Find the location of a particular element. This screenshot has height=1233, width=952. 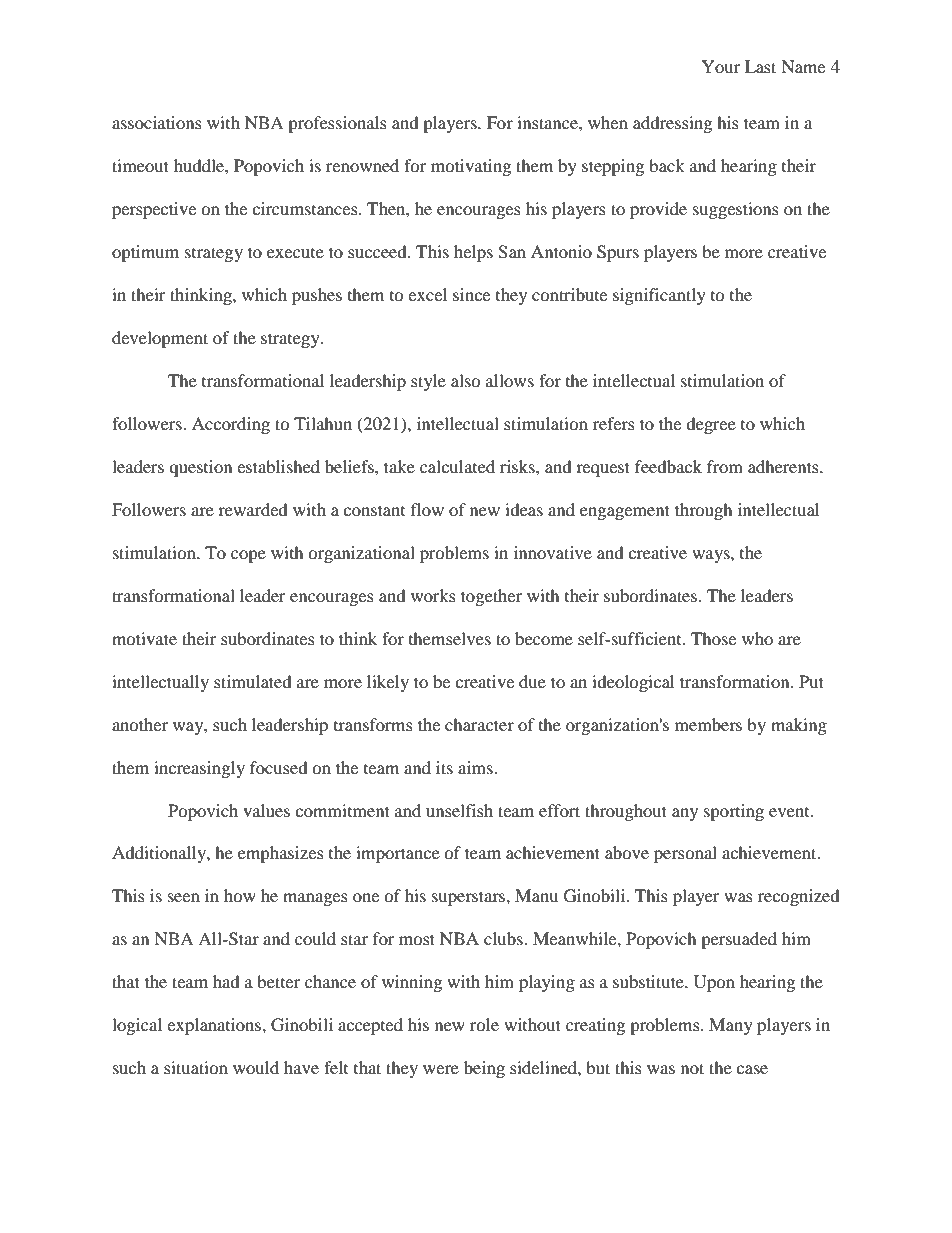

also is located at coordinates (466, 380).
